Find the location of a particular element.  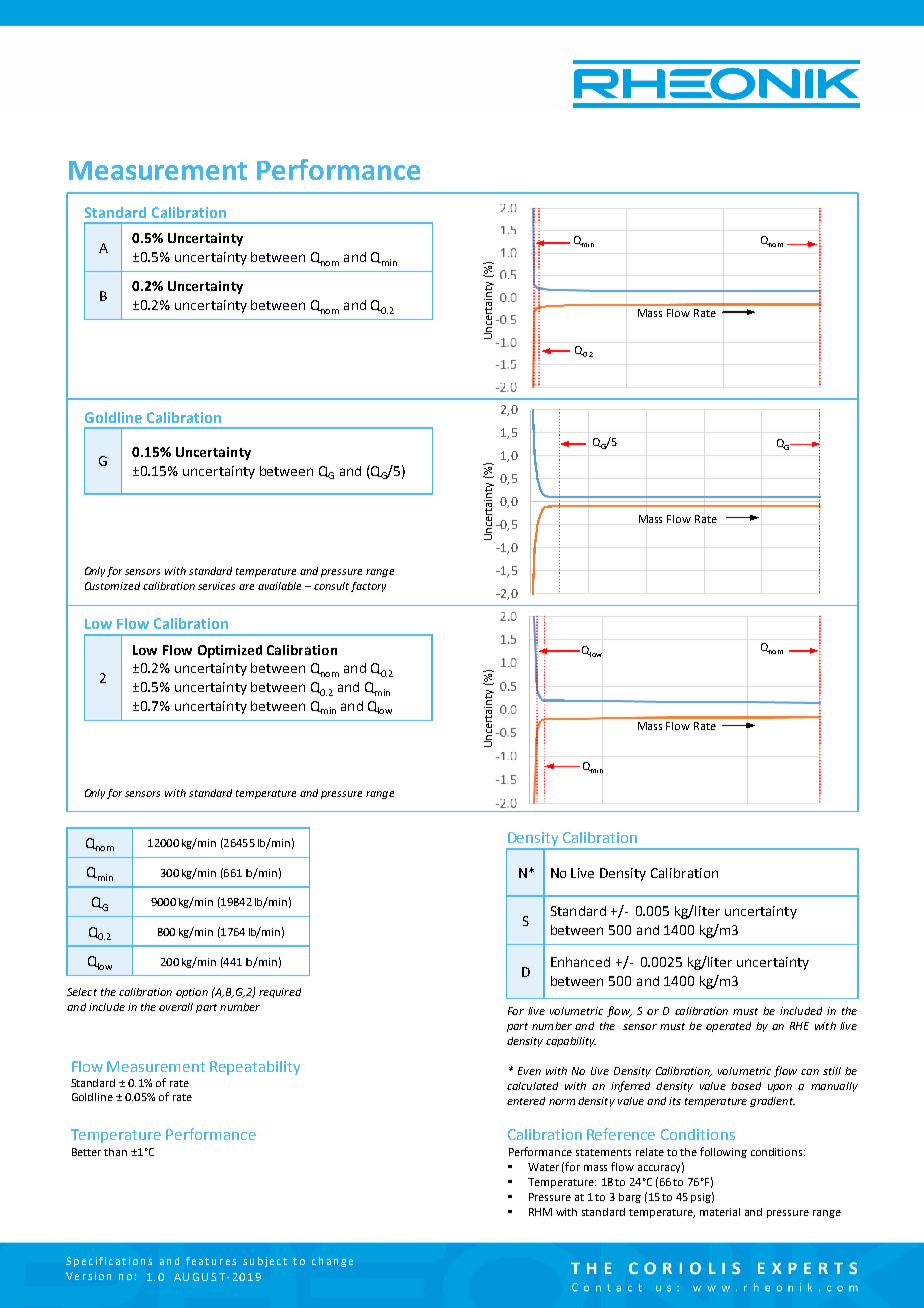

Even is located at coordinates (529, 1071).
